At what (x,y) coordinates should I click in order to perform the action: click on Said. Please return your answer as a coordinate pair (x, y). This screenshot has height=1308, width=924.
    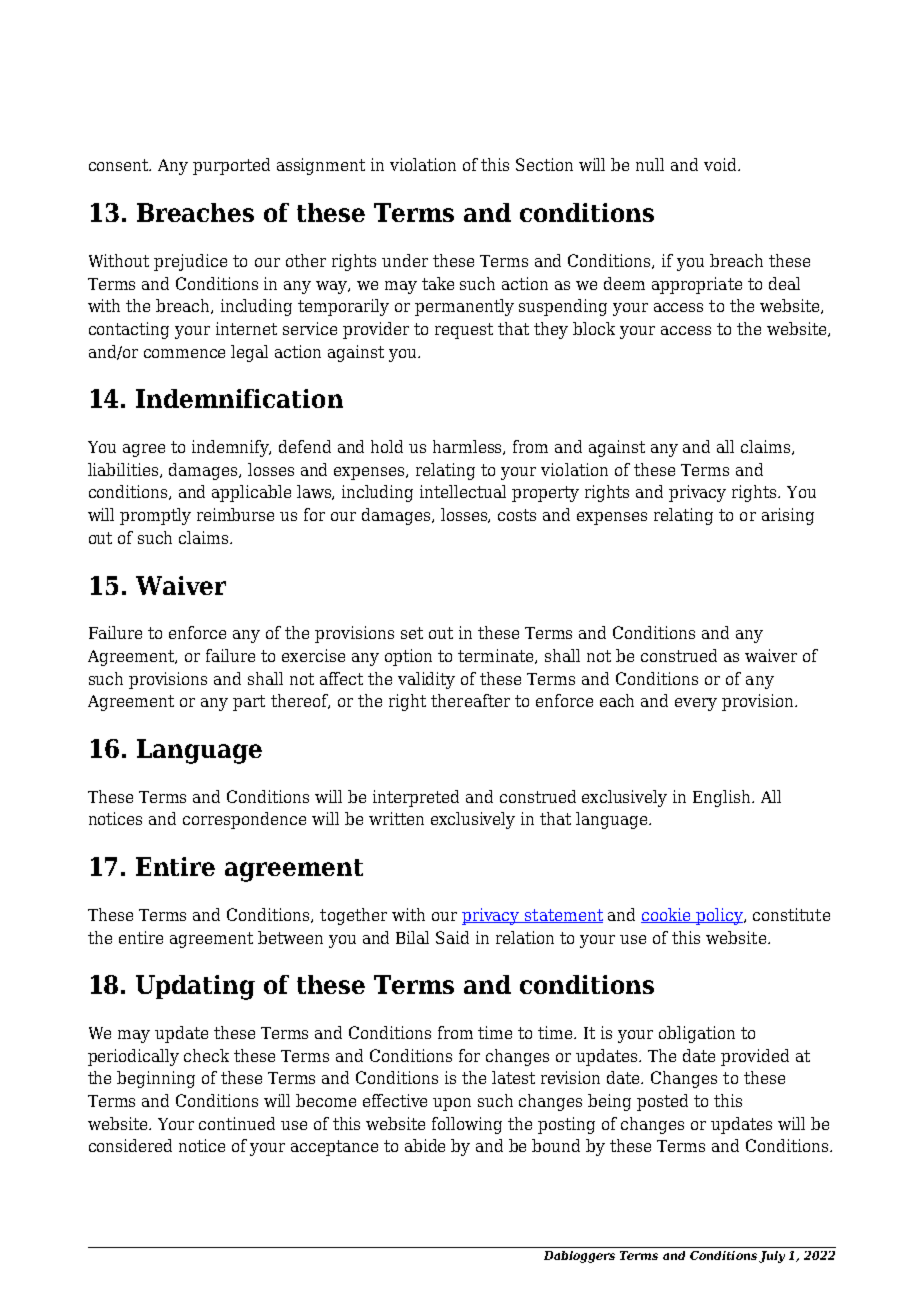
    Looking at the image, I should click on (452, 937).
